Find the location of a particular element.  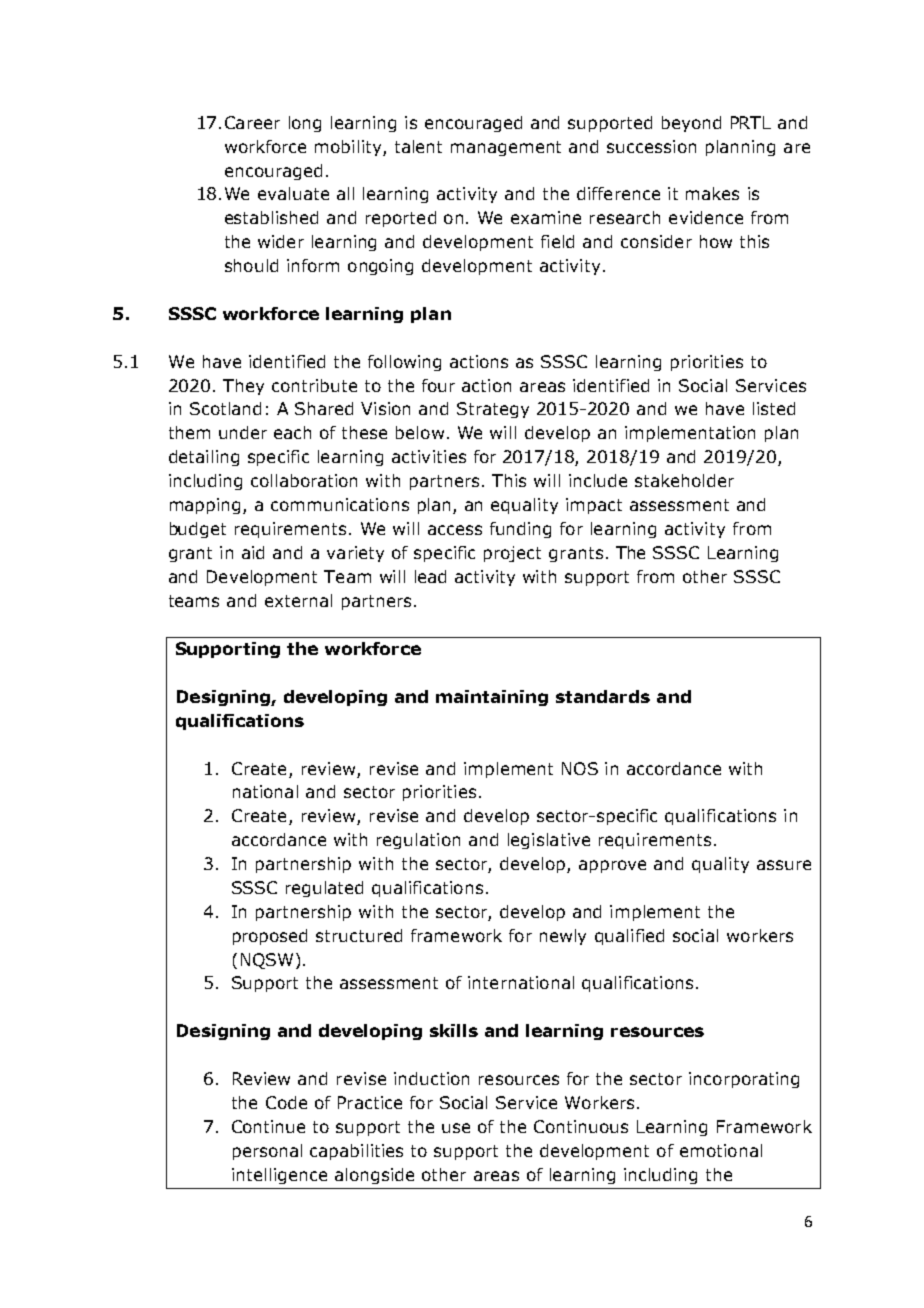

management is located at coordinates (506, 148).
